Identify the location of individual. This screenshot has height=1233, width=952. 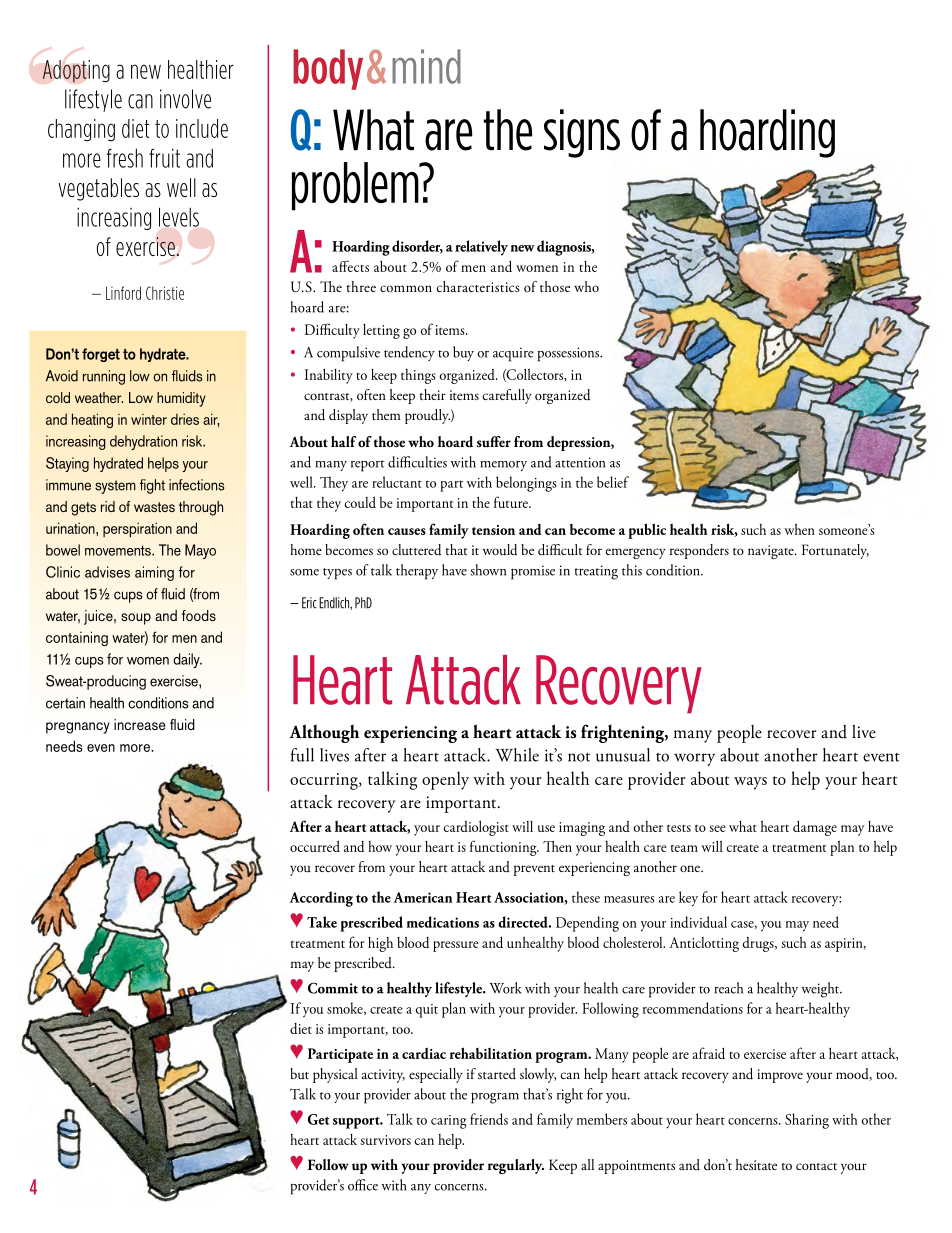
(698, 922).
